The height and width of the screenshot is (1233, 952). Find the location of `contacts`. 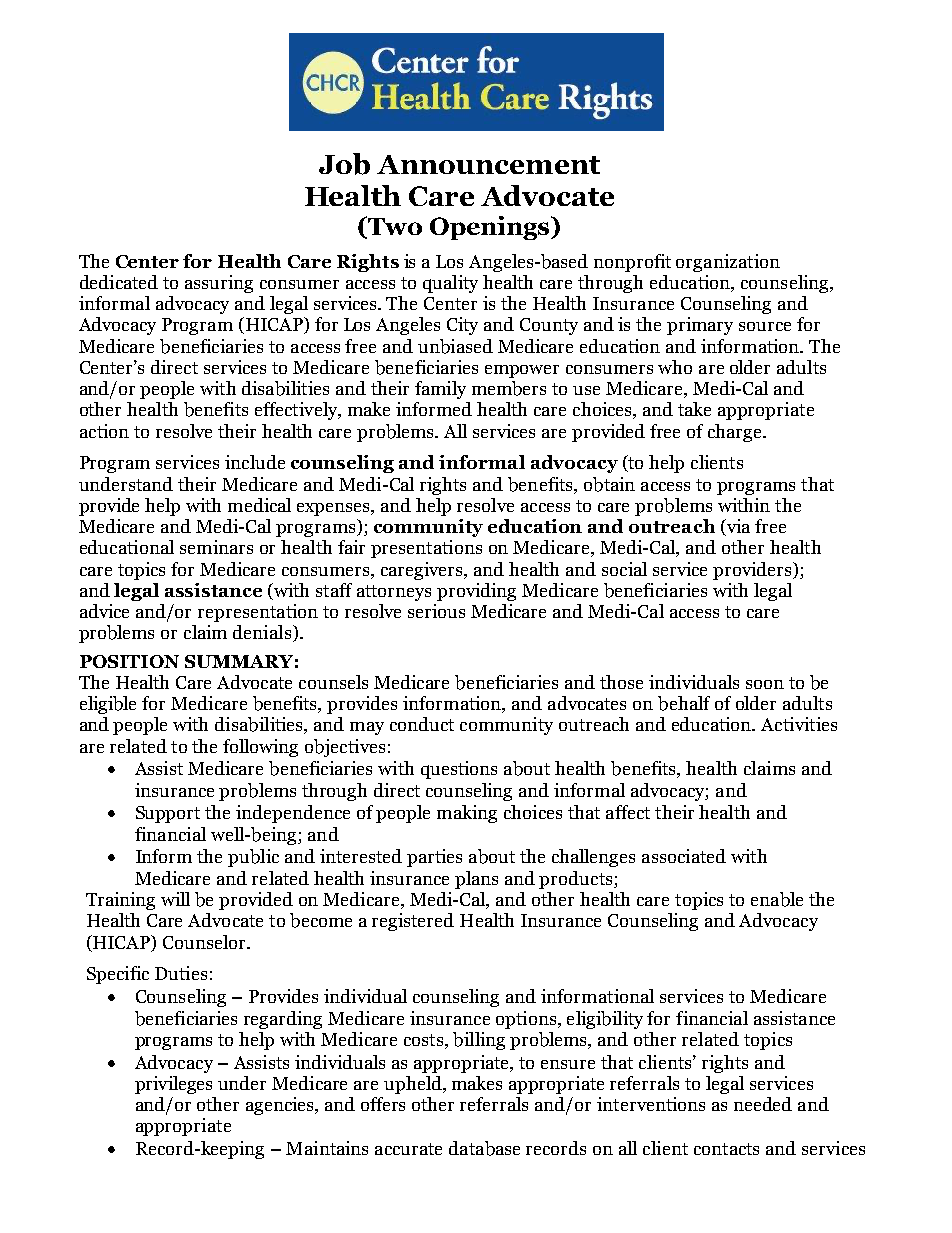

contacts is located at coordinates (726, 1149).
